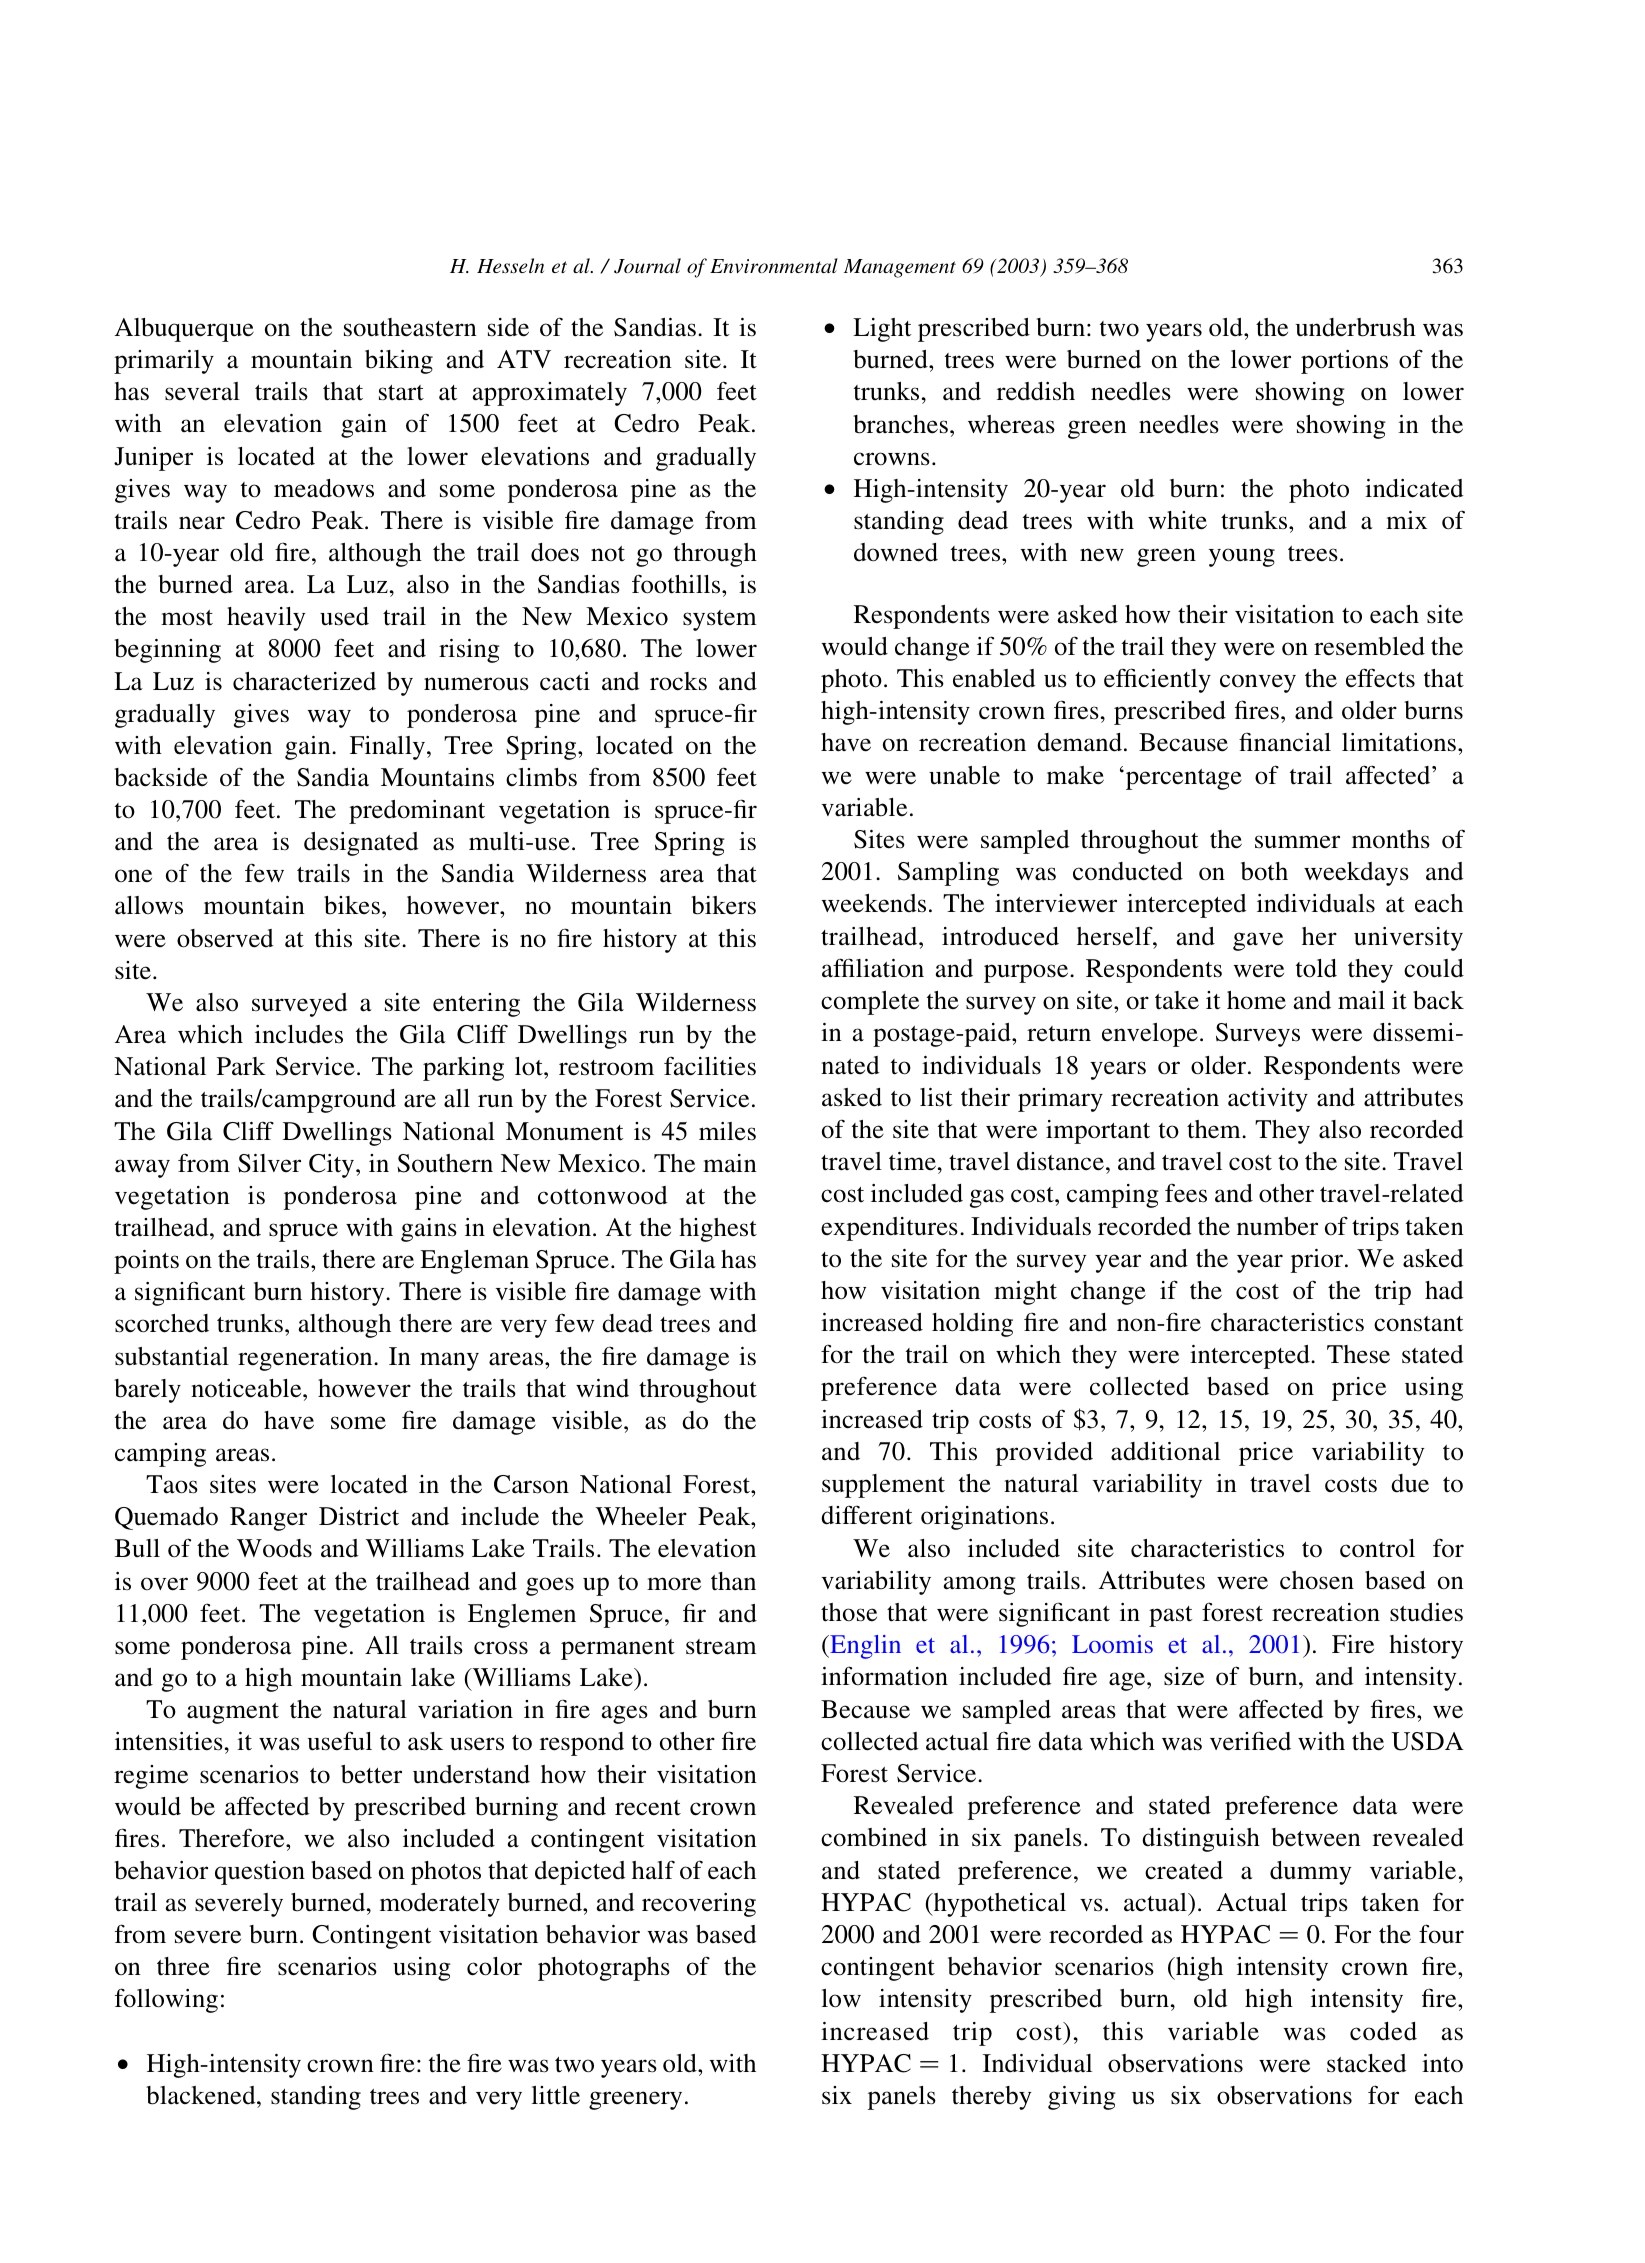  What do you see at coordinates (774, 265) in the page?
I see `Environmental` at bounding box center [774, 265].
